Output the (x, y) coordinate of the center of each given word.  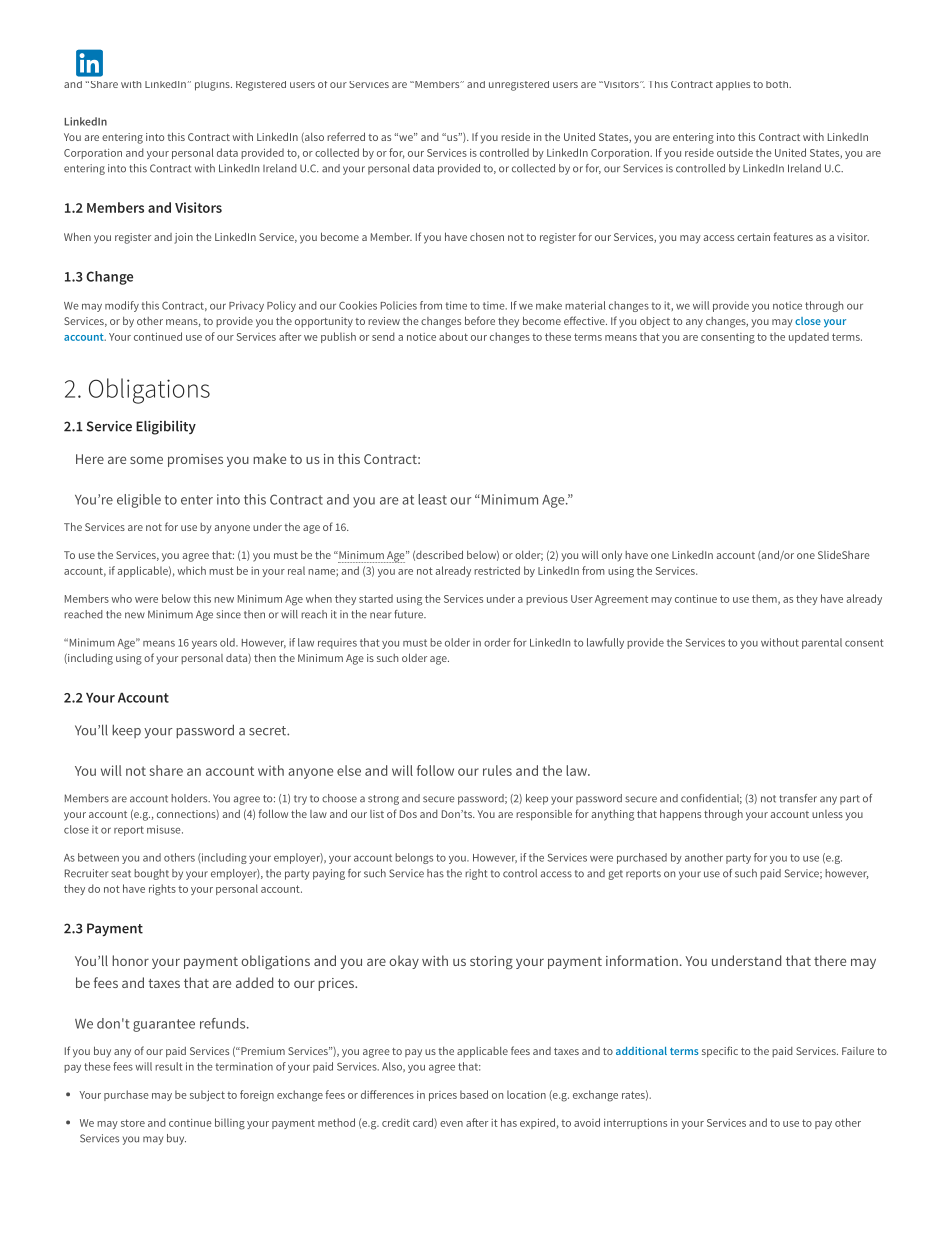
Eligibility (166, 428)
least (432, 499)
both (778, 84)
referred (346, 136)
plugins (213, 86)
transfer (798, 798)
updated (809, 337)
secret (268, 731)
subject (207, 1095)
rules (497, 770)
